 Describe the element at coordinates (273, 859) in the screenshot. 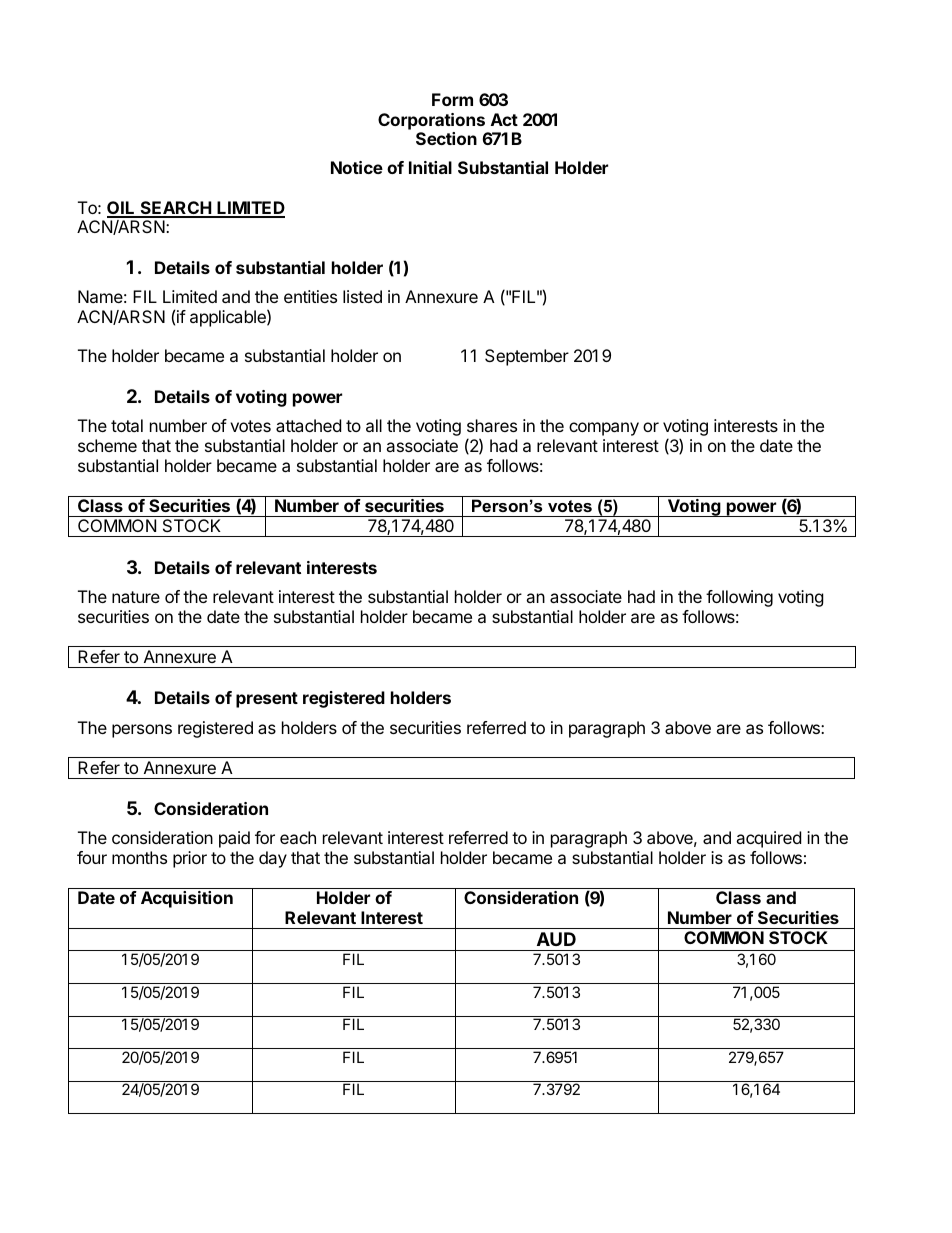

I see `day` at that location.
